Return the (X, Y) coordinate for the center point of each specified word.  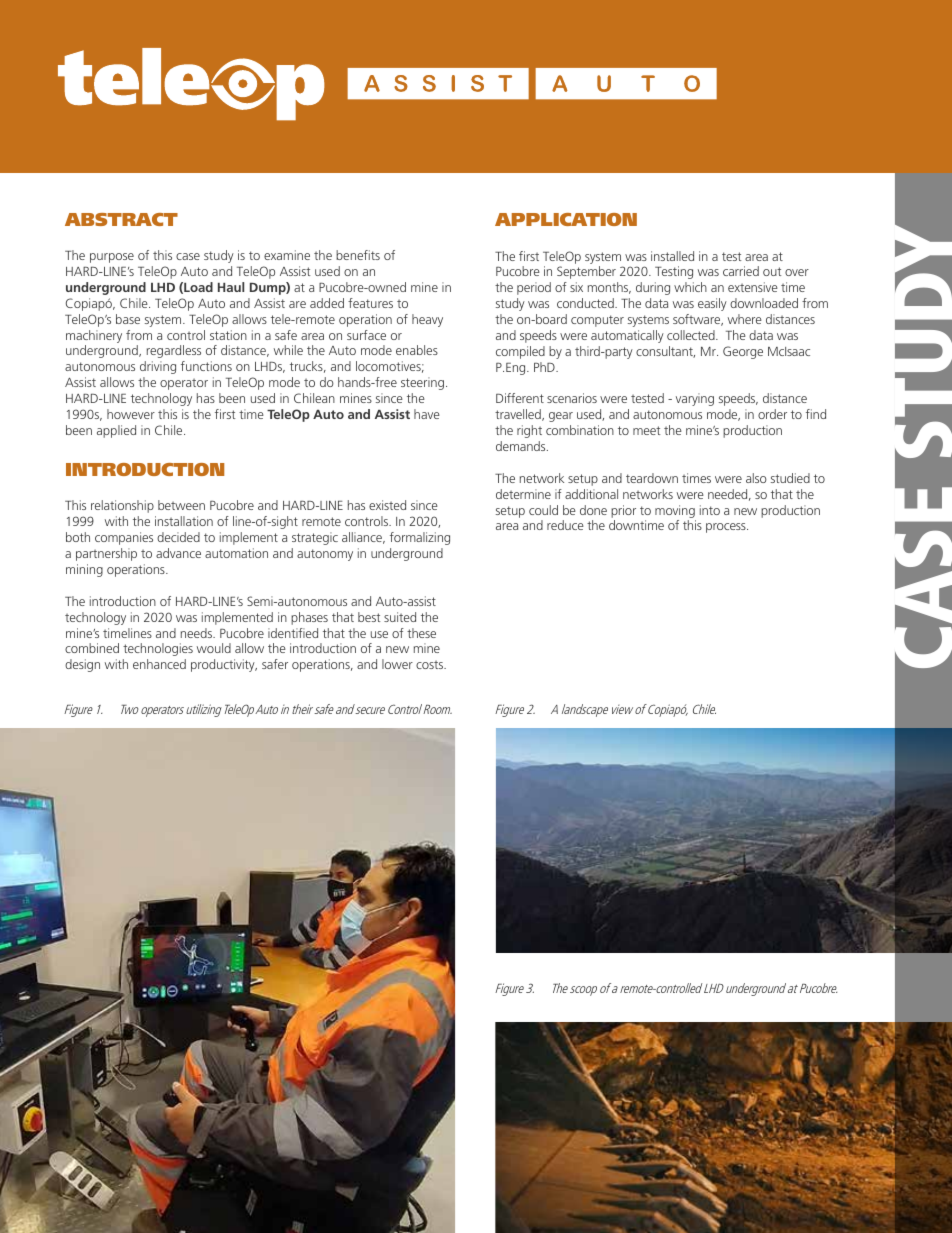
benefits (358, 255)
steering (424, 383)
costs (430, 664)
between (181, 505)
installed (672, 256)
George (743, 352)
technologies (158, 649)
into (710, 510)
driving (158, 367)
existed (387, 505)
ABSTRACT (121, 219)
